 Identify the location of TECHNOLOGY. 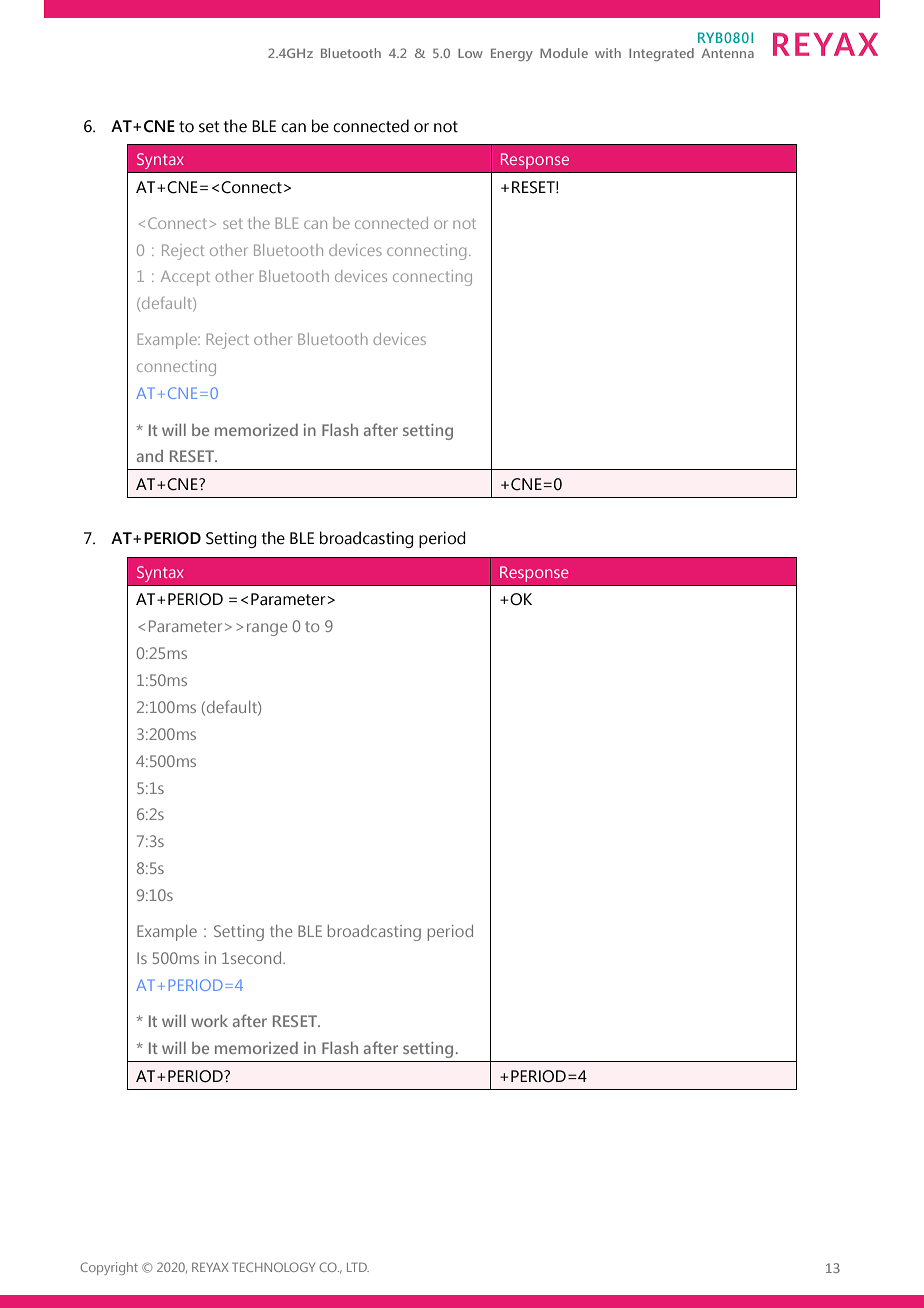
(273, 1267).
